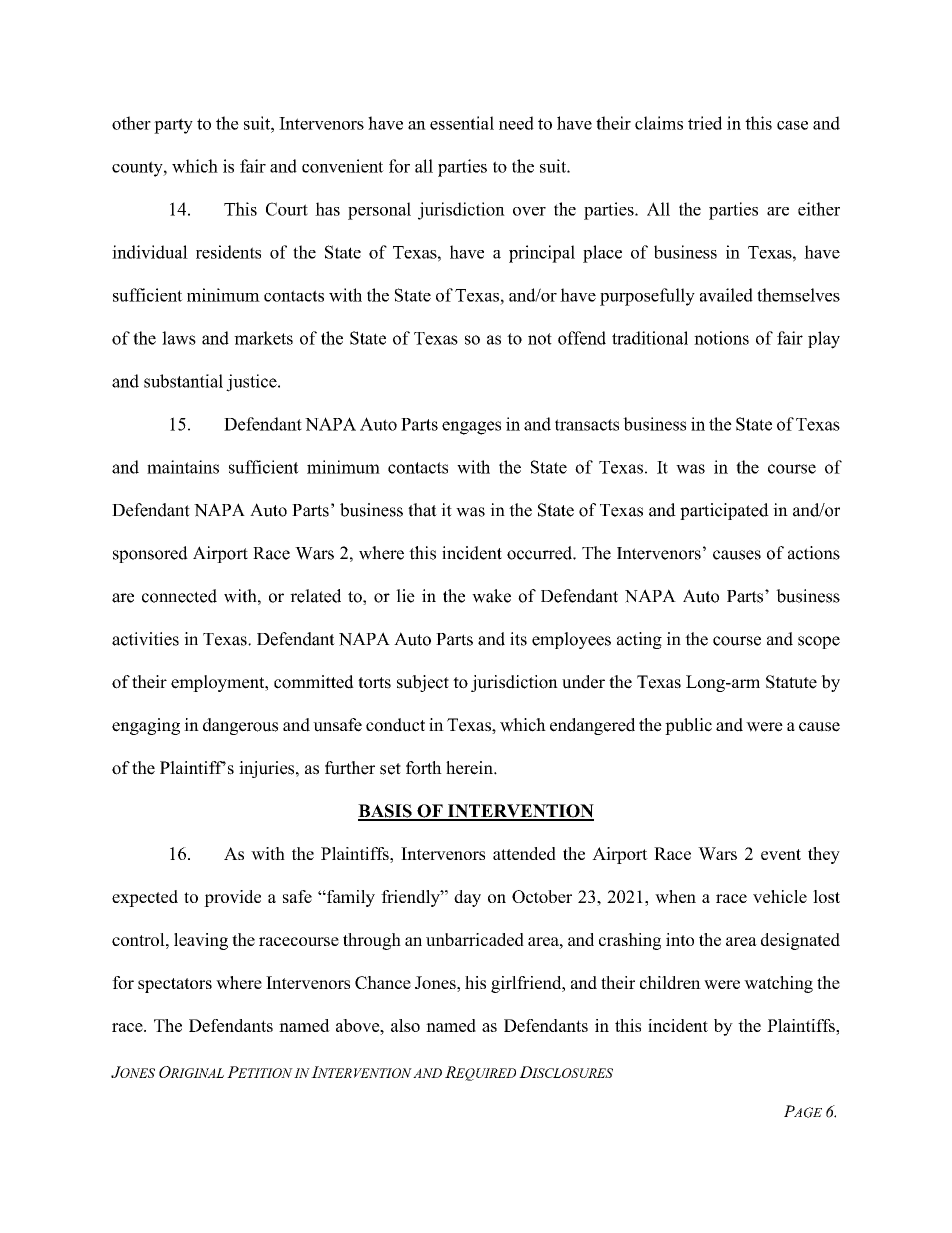 This screenshot has height=1233, width=952. I want to click on public, so click(688, 726).
